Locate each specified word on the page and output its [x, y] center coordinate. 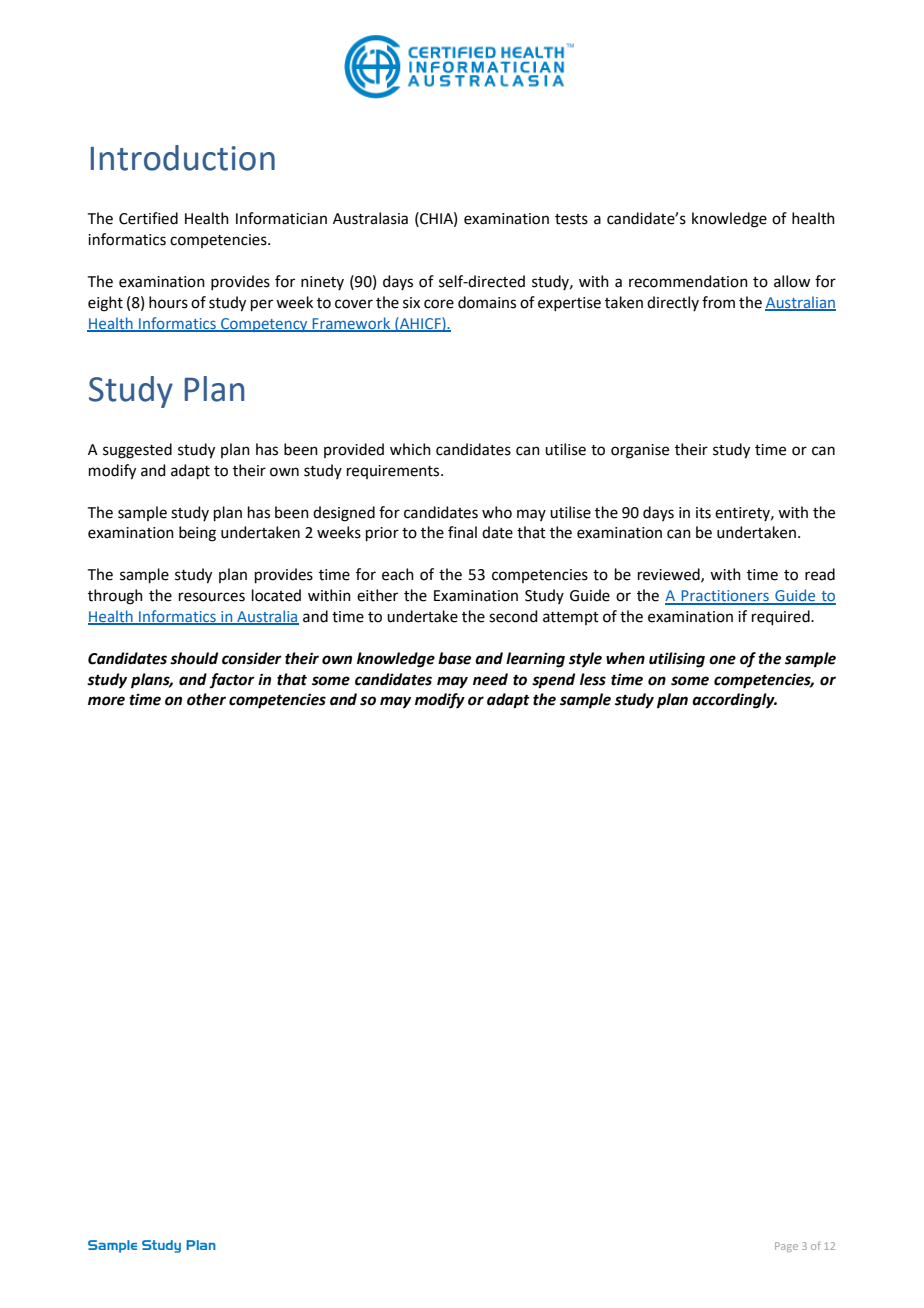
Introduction [183, 158]
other [206, 699]
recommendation [688, 281]
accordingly [734, 701]
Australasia [370, 218]
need [490, 679]
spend [553, 681]
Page [786, 1247]
